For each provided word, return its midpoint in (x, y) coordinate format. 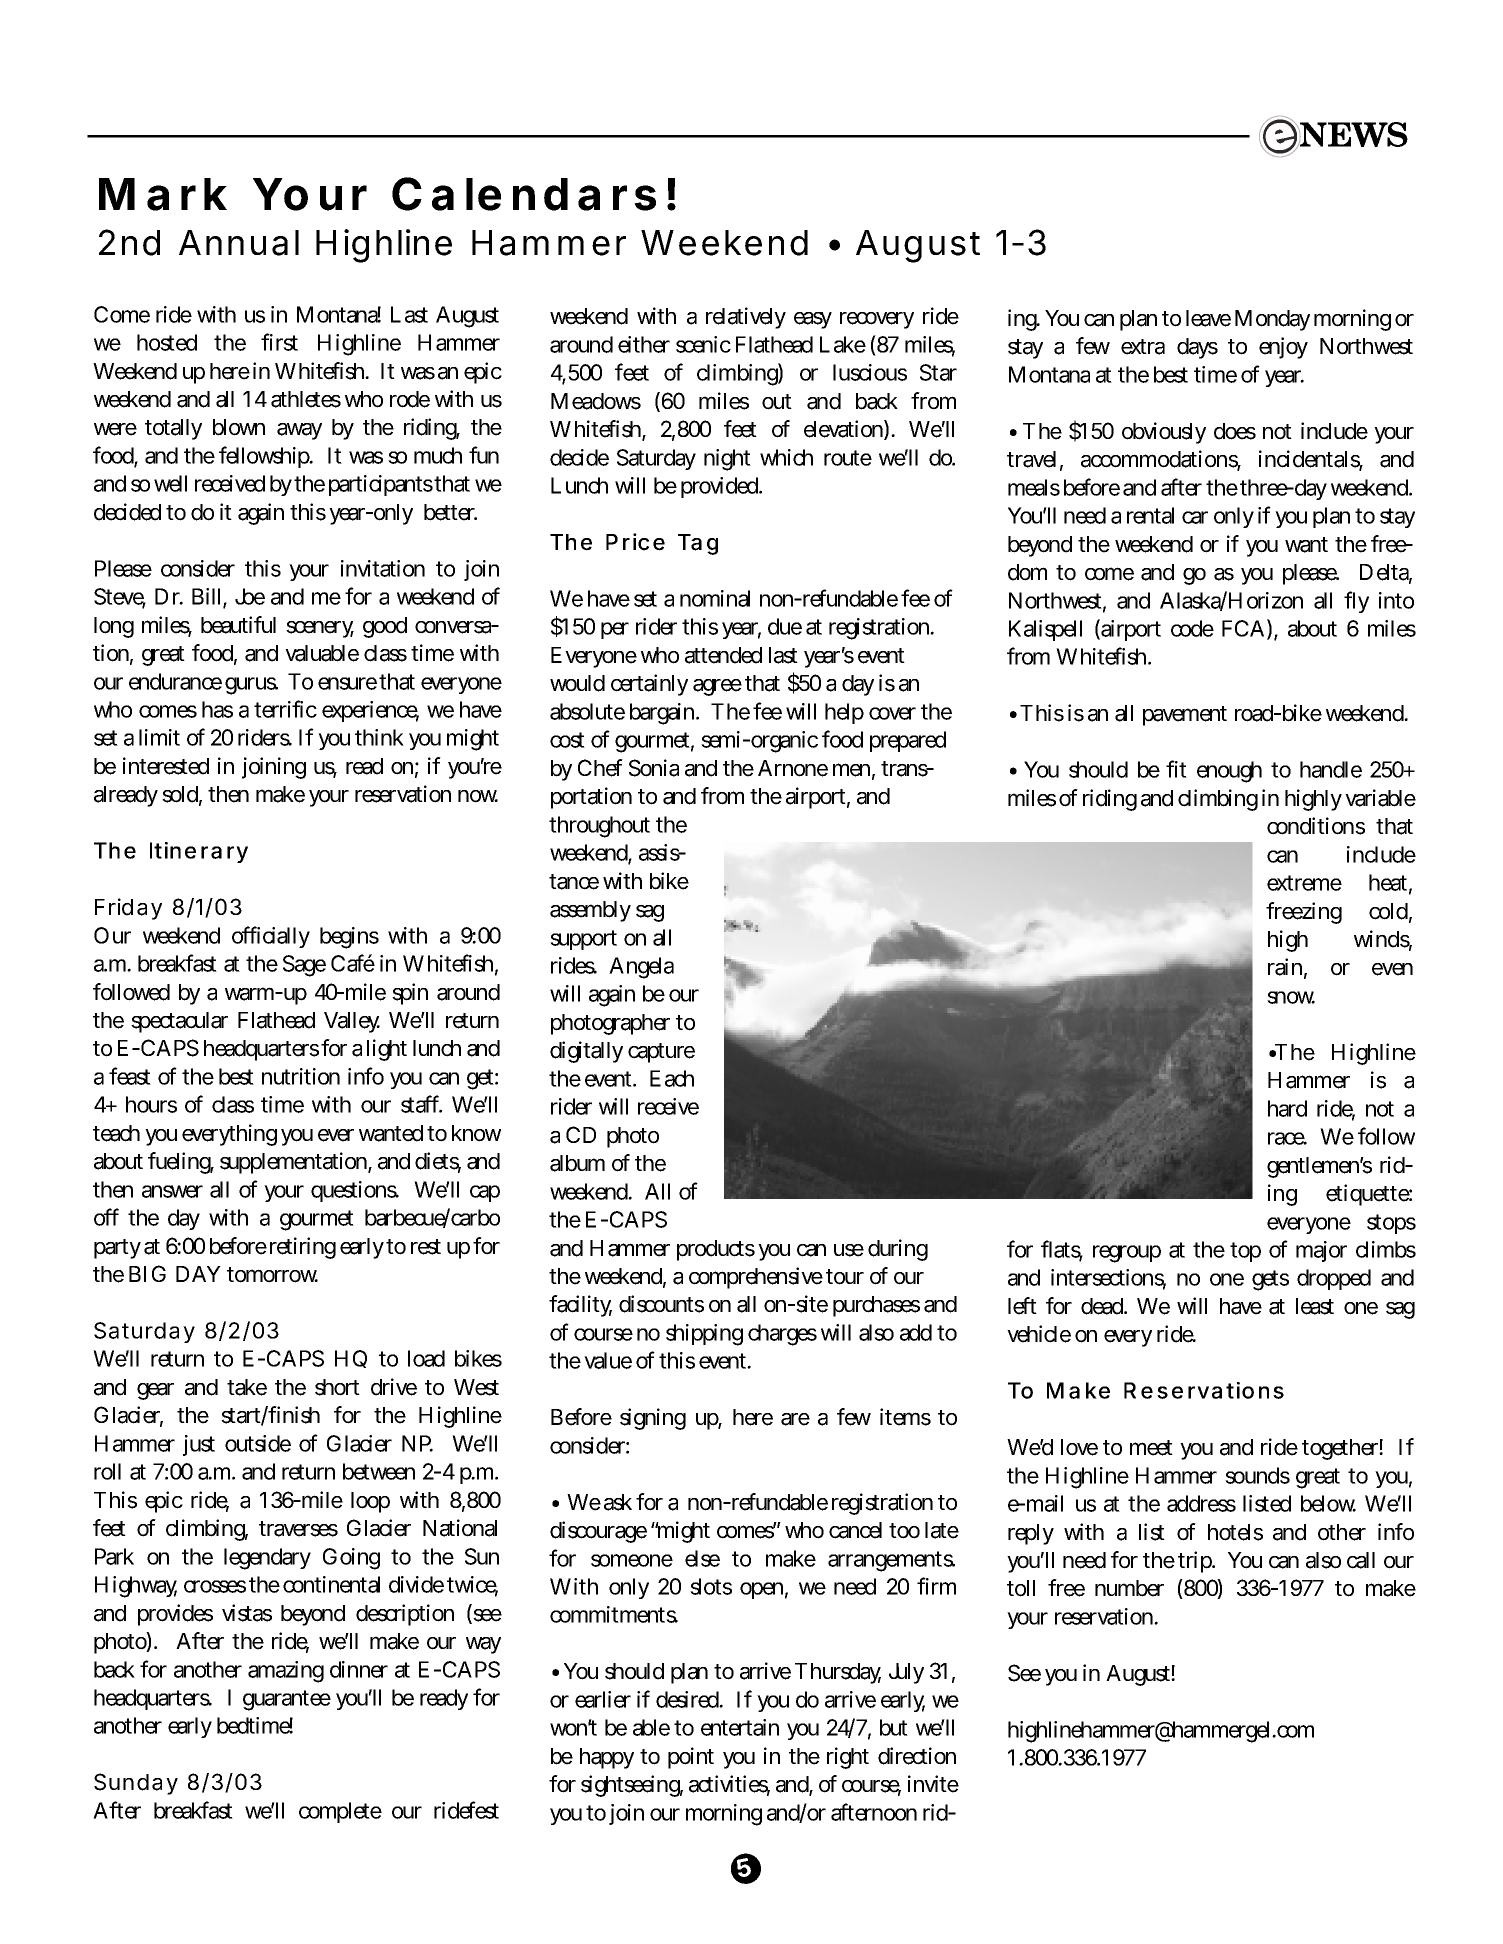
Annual (239, 243)
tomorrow (272, 1275)
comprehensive (756, 1278)
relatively (746, 318)
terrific (285, 709)
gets (1270, 1280)
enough (1229, 772)
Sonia (654, 768)
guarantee (287, 1700)
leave (1208, 318)
